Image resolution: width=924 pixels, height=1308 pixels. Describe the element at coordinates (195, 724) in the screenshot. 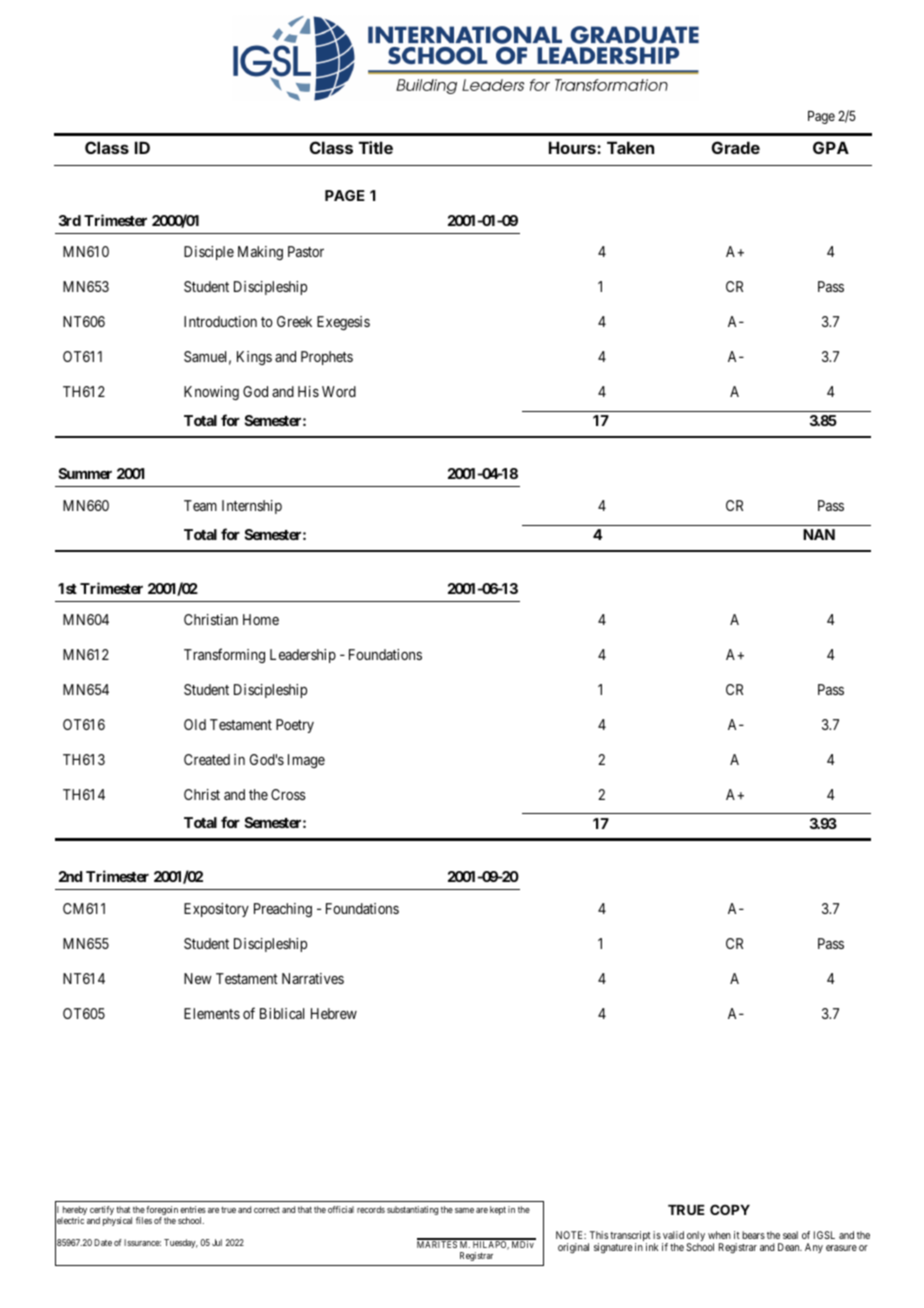

I see `Old` at that location.
